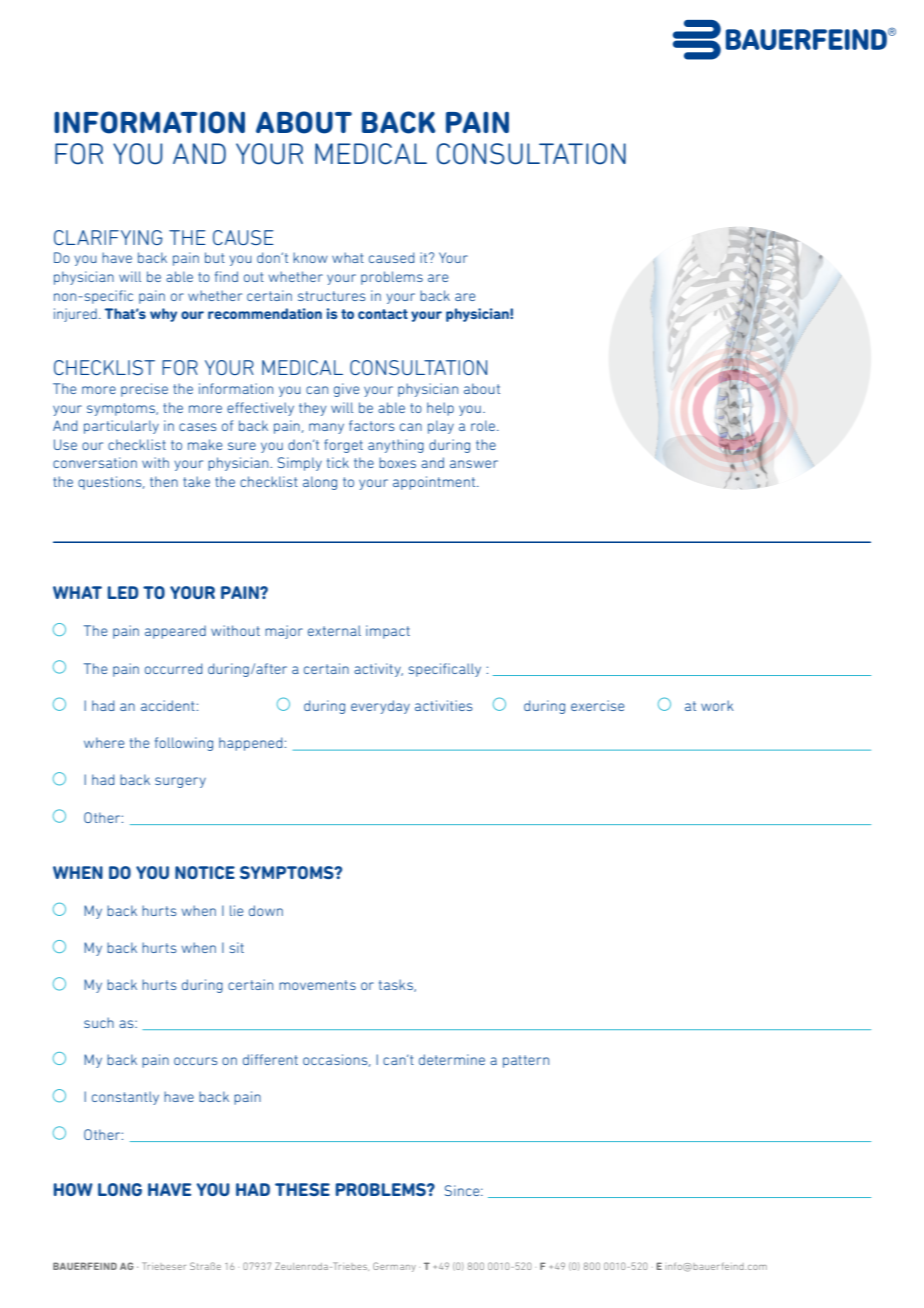  What do you see at coordinates (302, 1189) in the document?
I see `THESE` at bounding box center [302, 1189].
